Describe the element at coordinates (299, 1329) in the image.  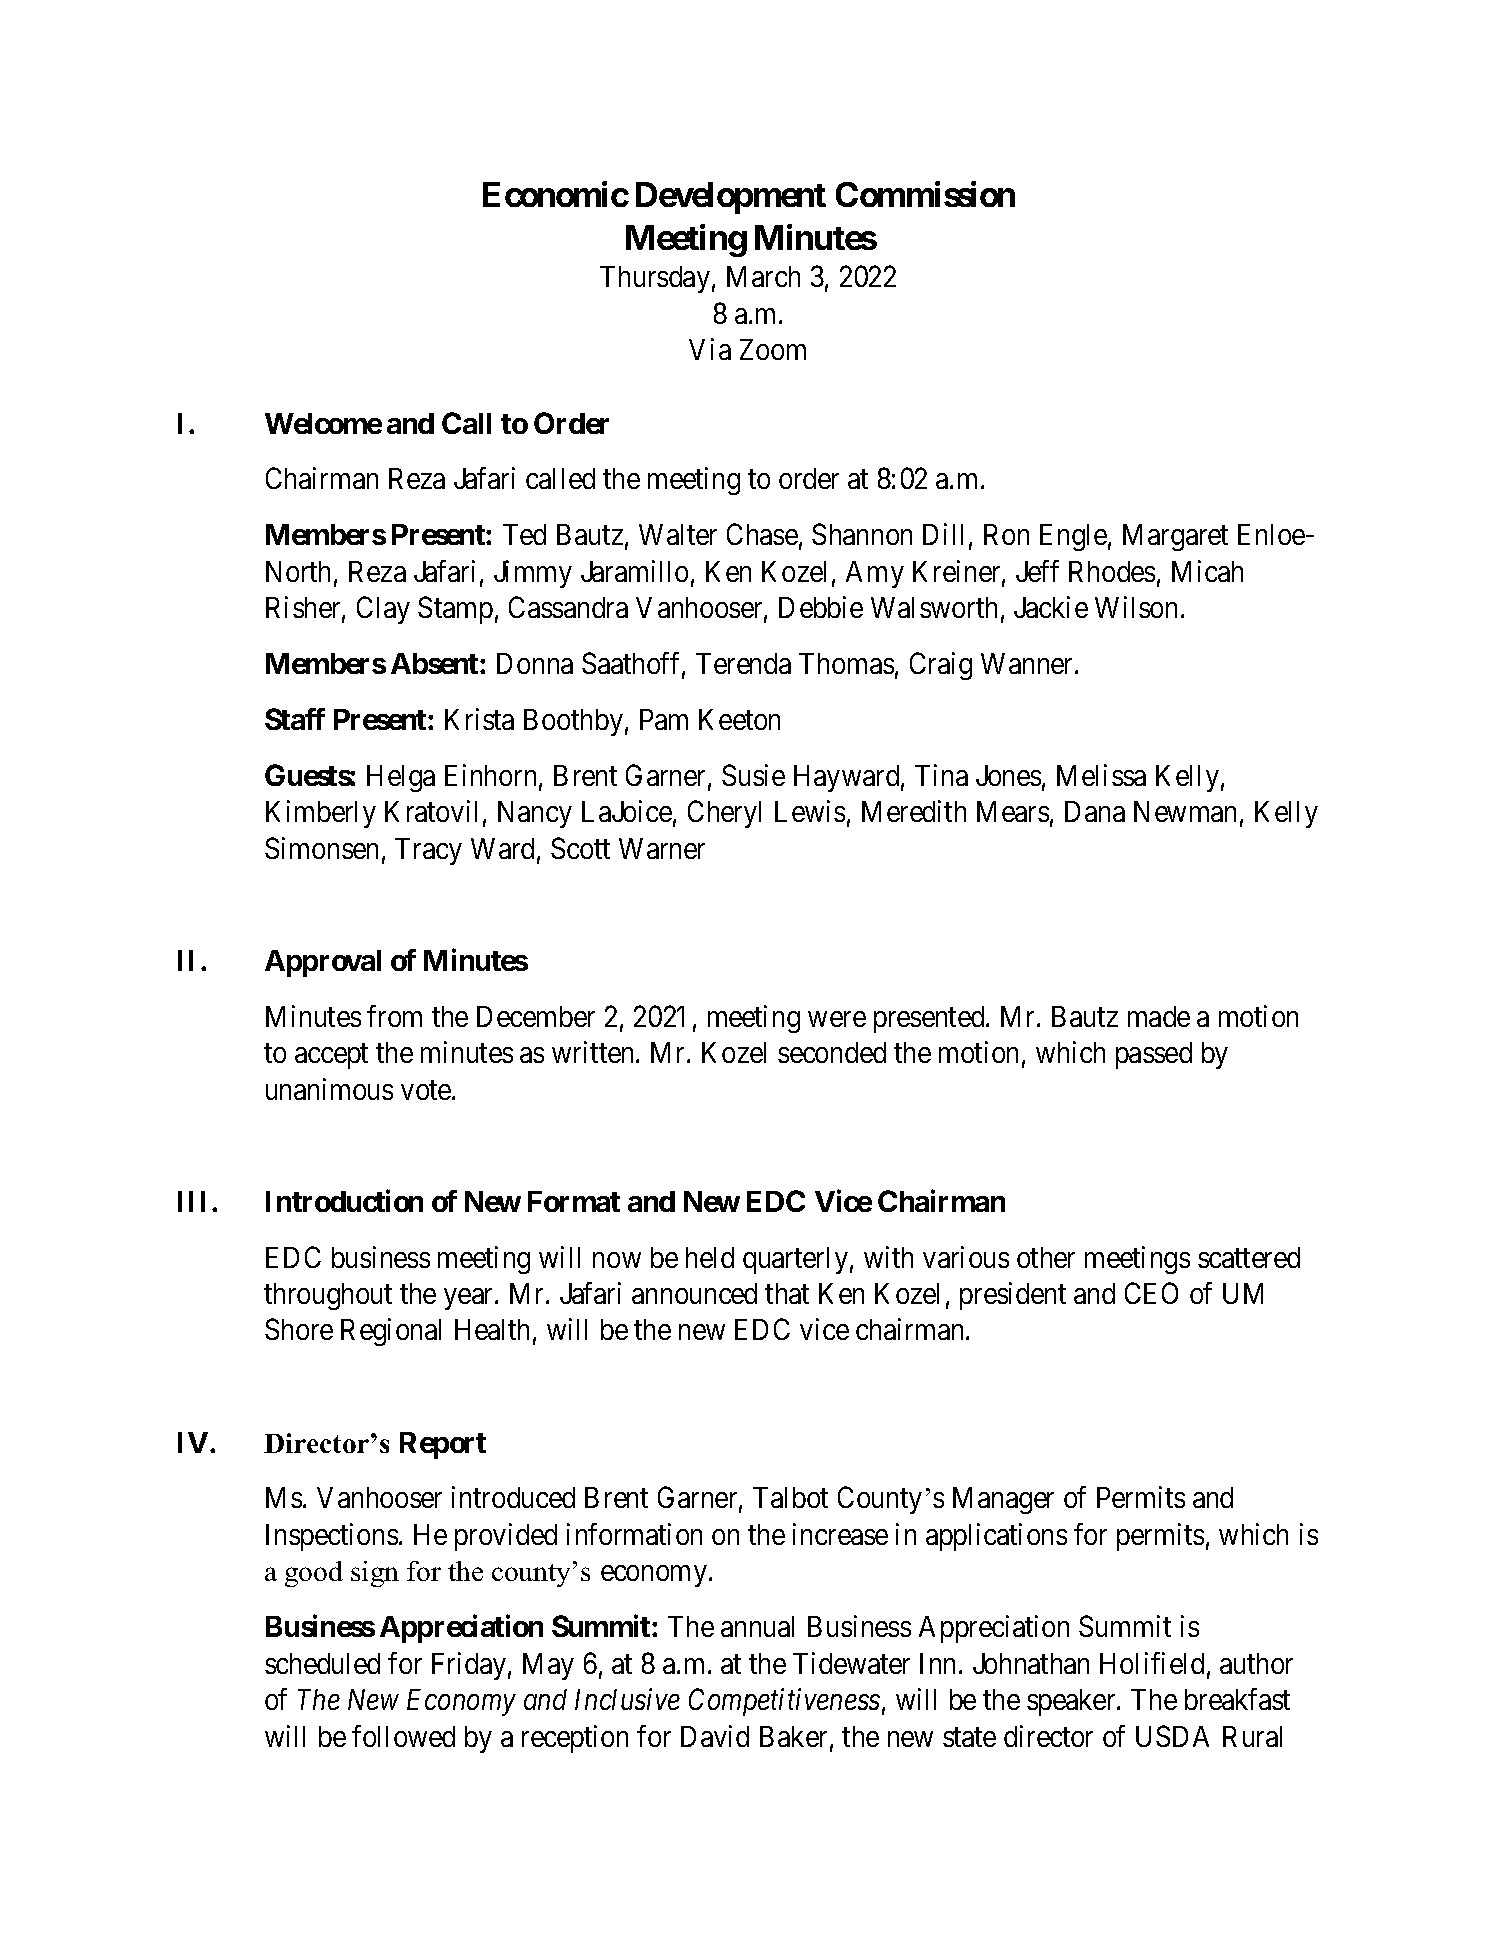
I see `Shore` at that location.
